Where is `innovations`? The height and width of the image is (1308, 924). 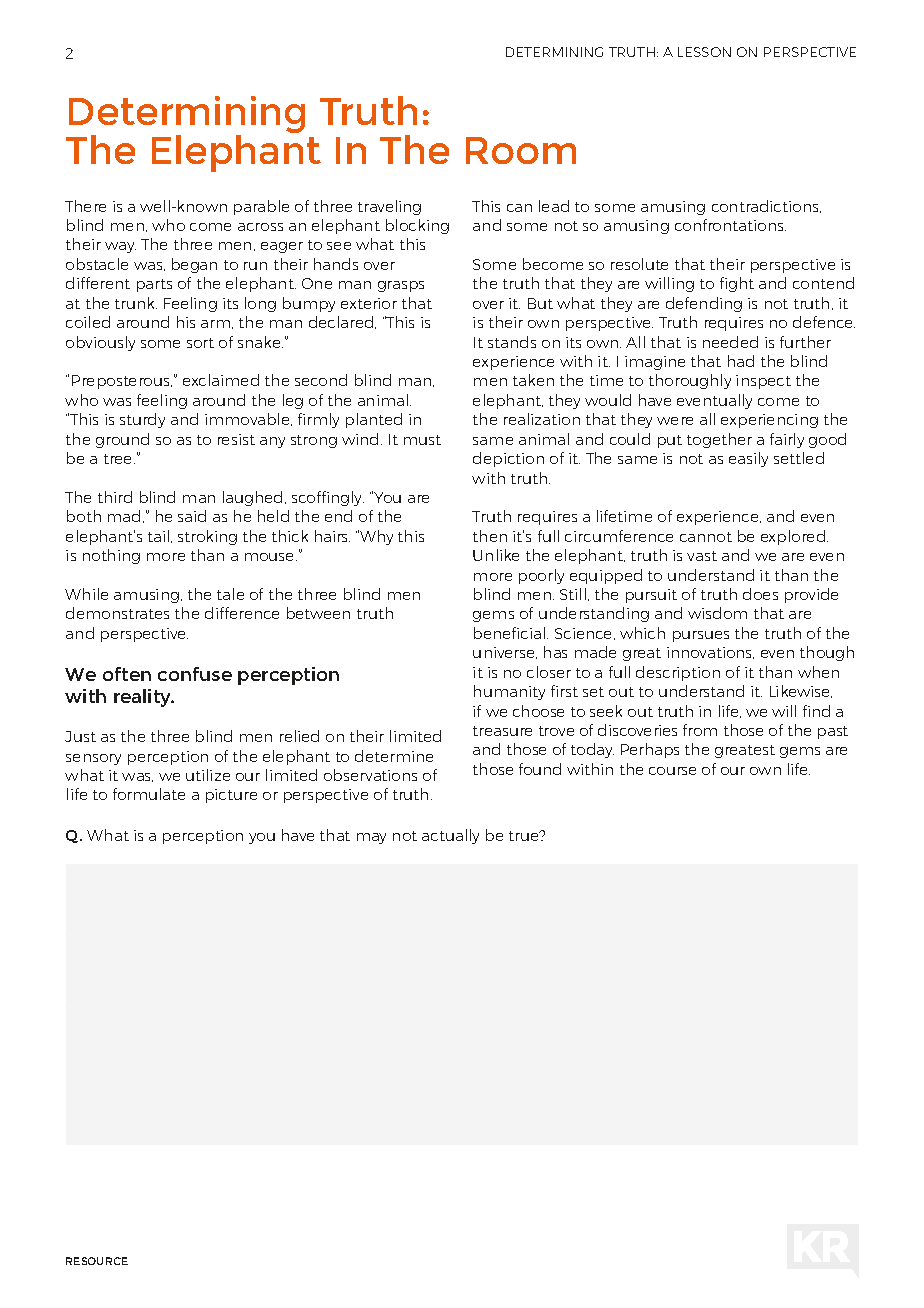 innovations is located at coordinates (710, 653).
